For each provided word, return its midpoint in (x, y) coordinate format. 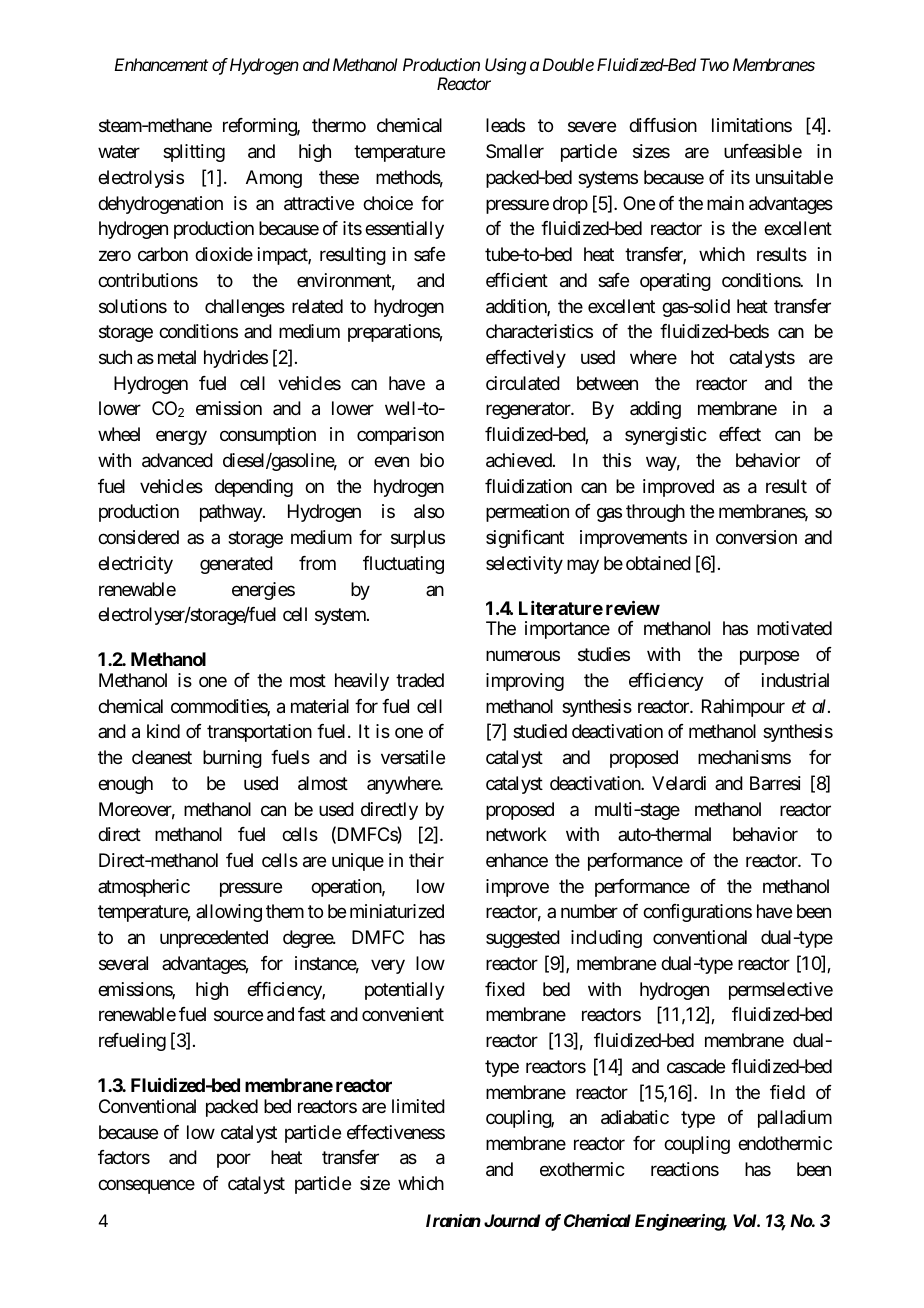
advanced (177, 460)
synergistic (666, 436)
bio (432, 460)
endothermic (785, 1143)
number (589, 911)
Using (505, 66)
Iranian (453, 1220)
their (426, 860)
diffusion (663, 125)
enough (125, 785)
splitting (194, 153)
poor (234, 1161)
